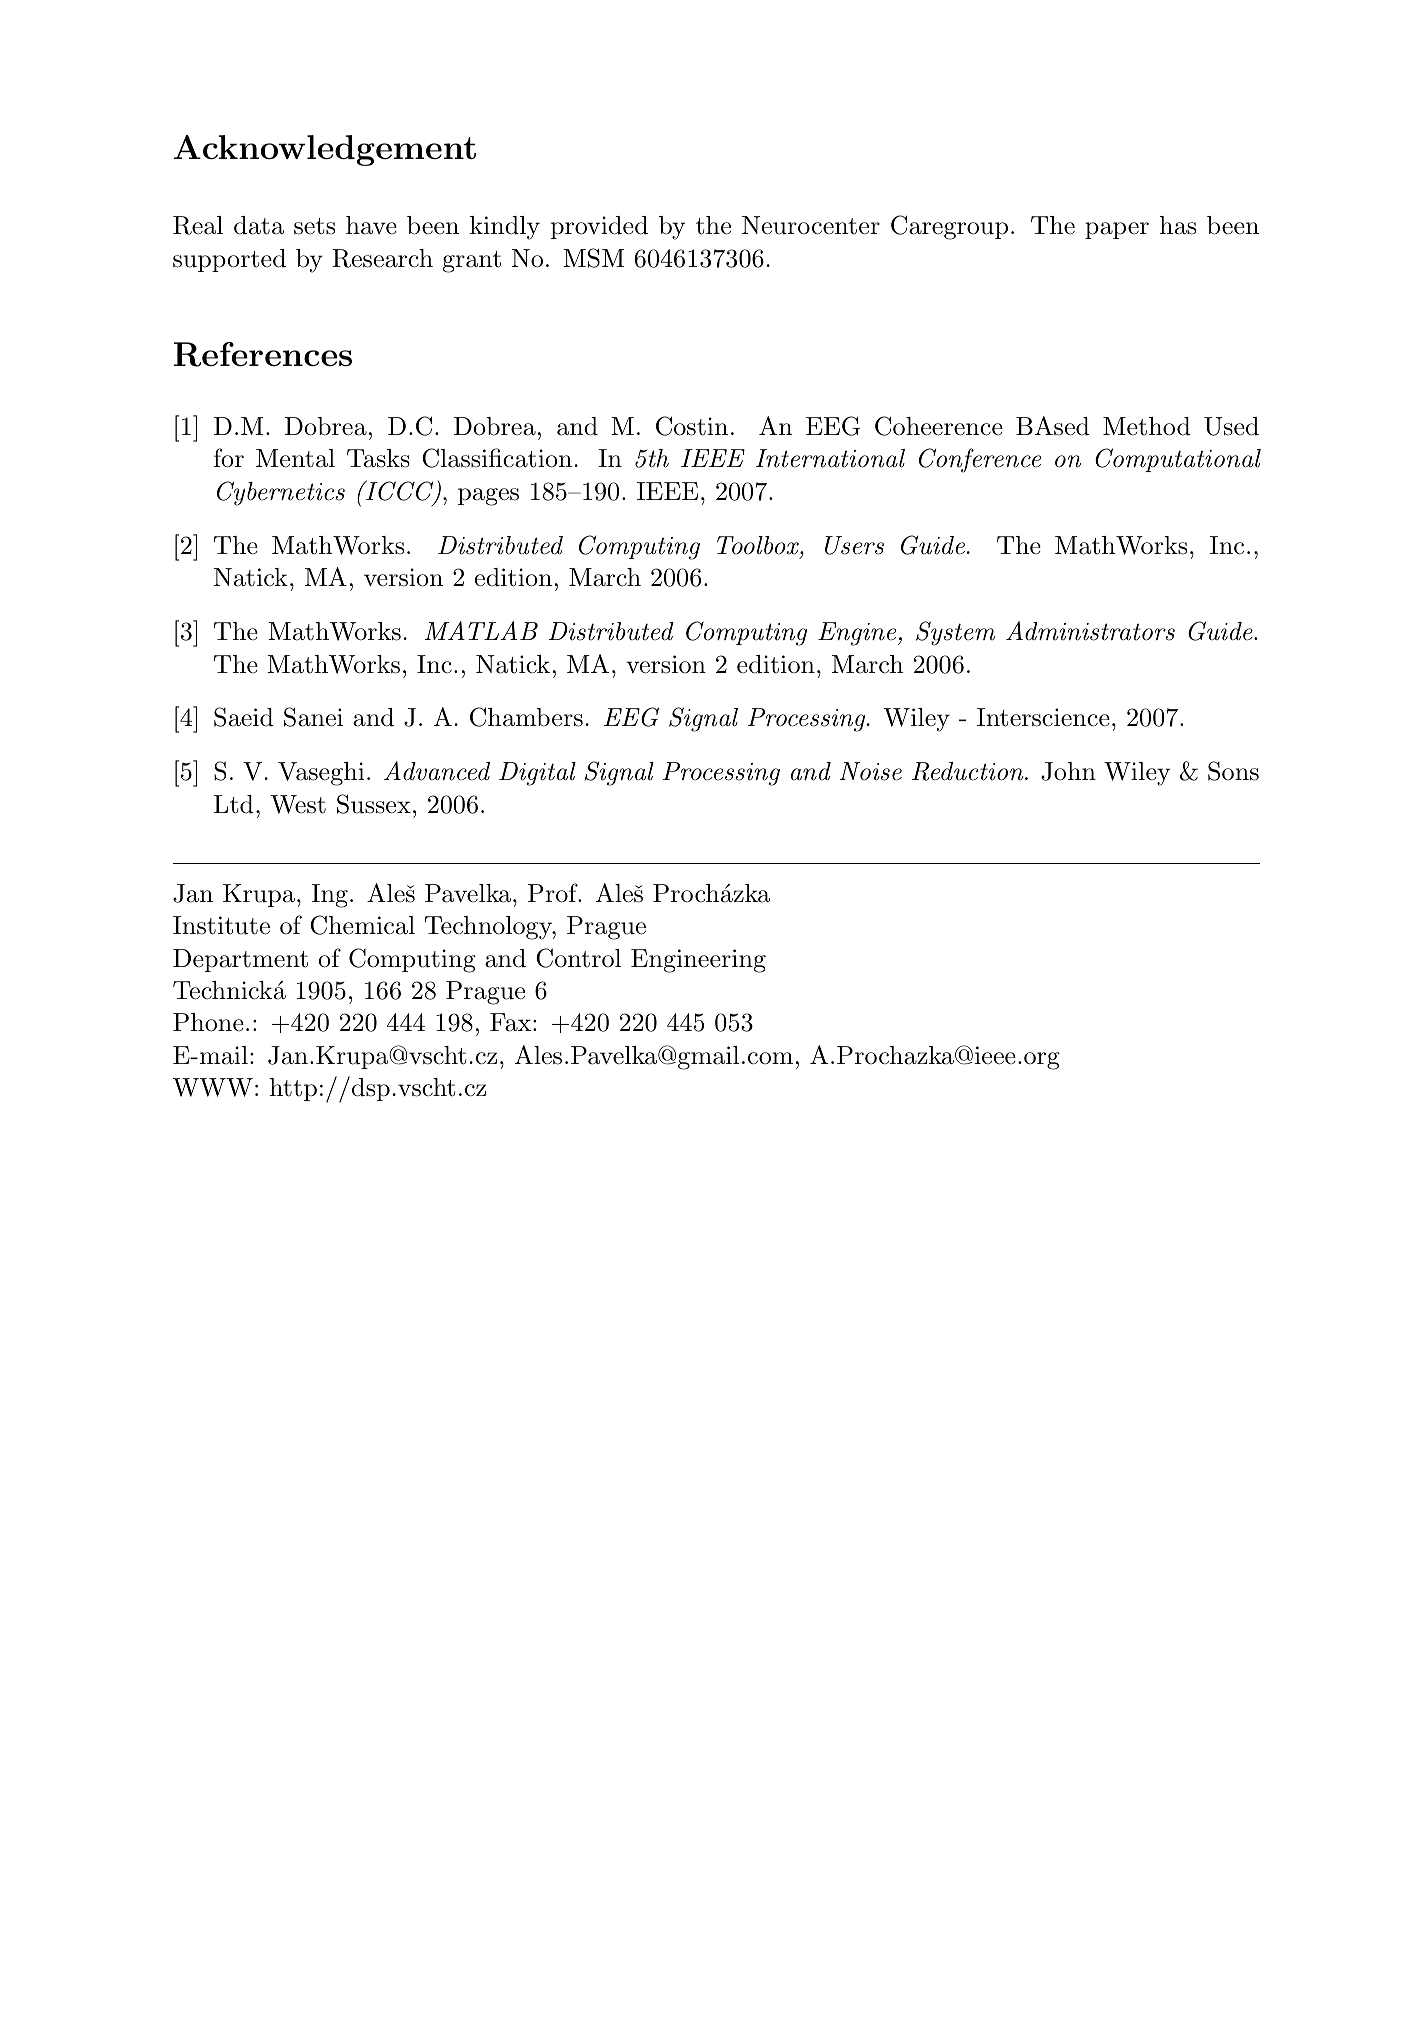 The height and width of the document is (2018, 1426). Describe the element at coordinates (325, 150) in the document. I see `Acknowledgement` at that location.
